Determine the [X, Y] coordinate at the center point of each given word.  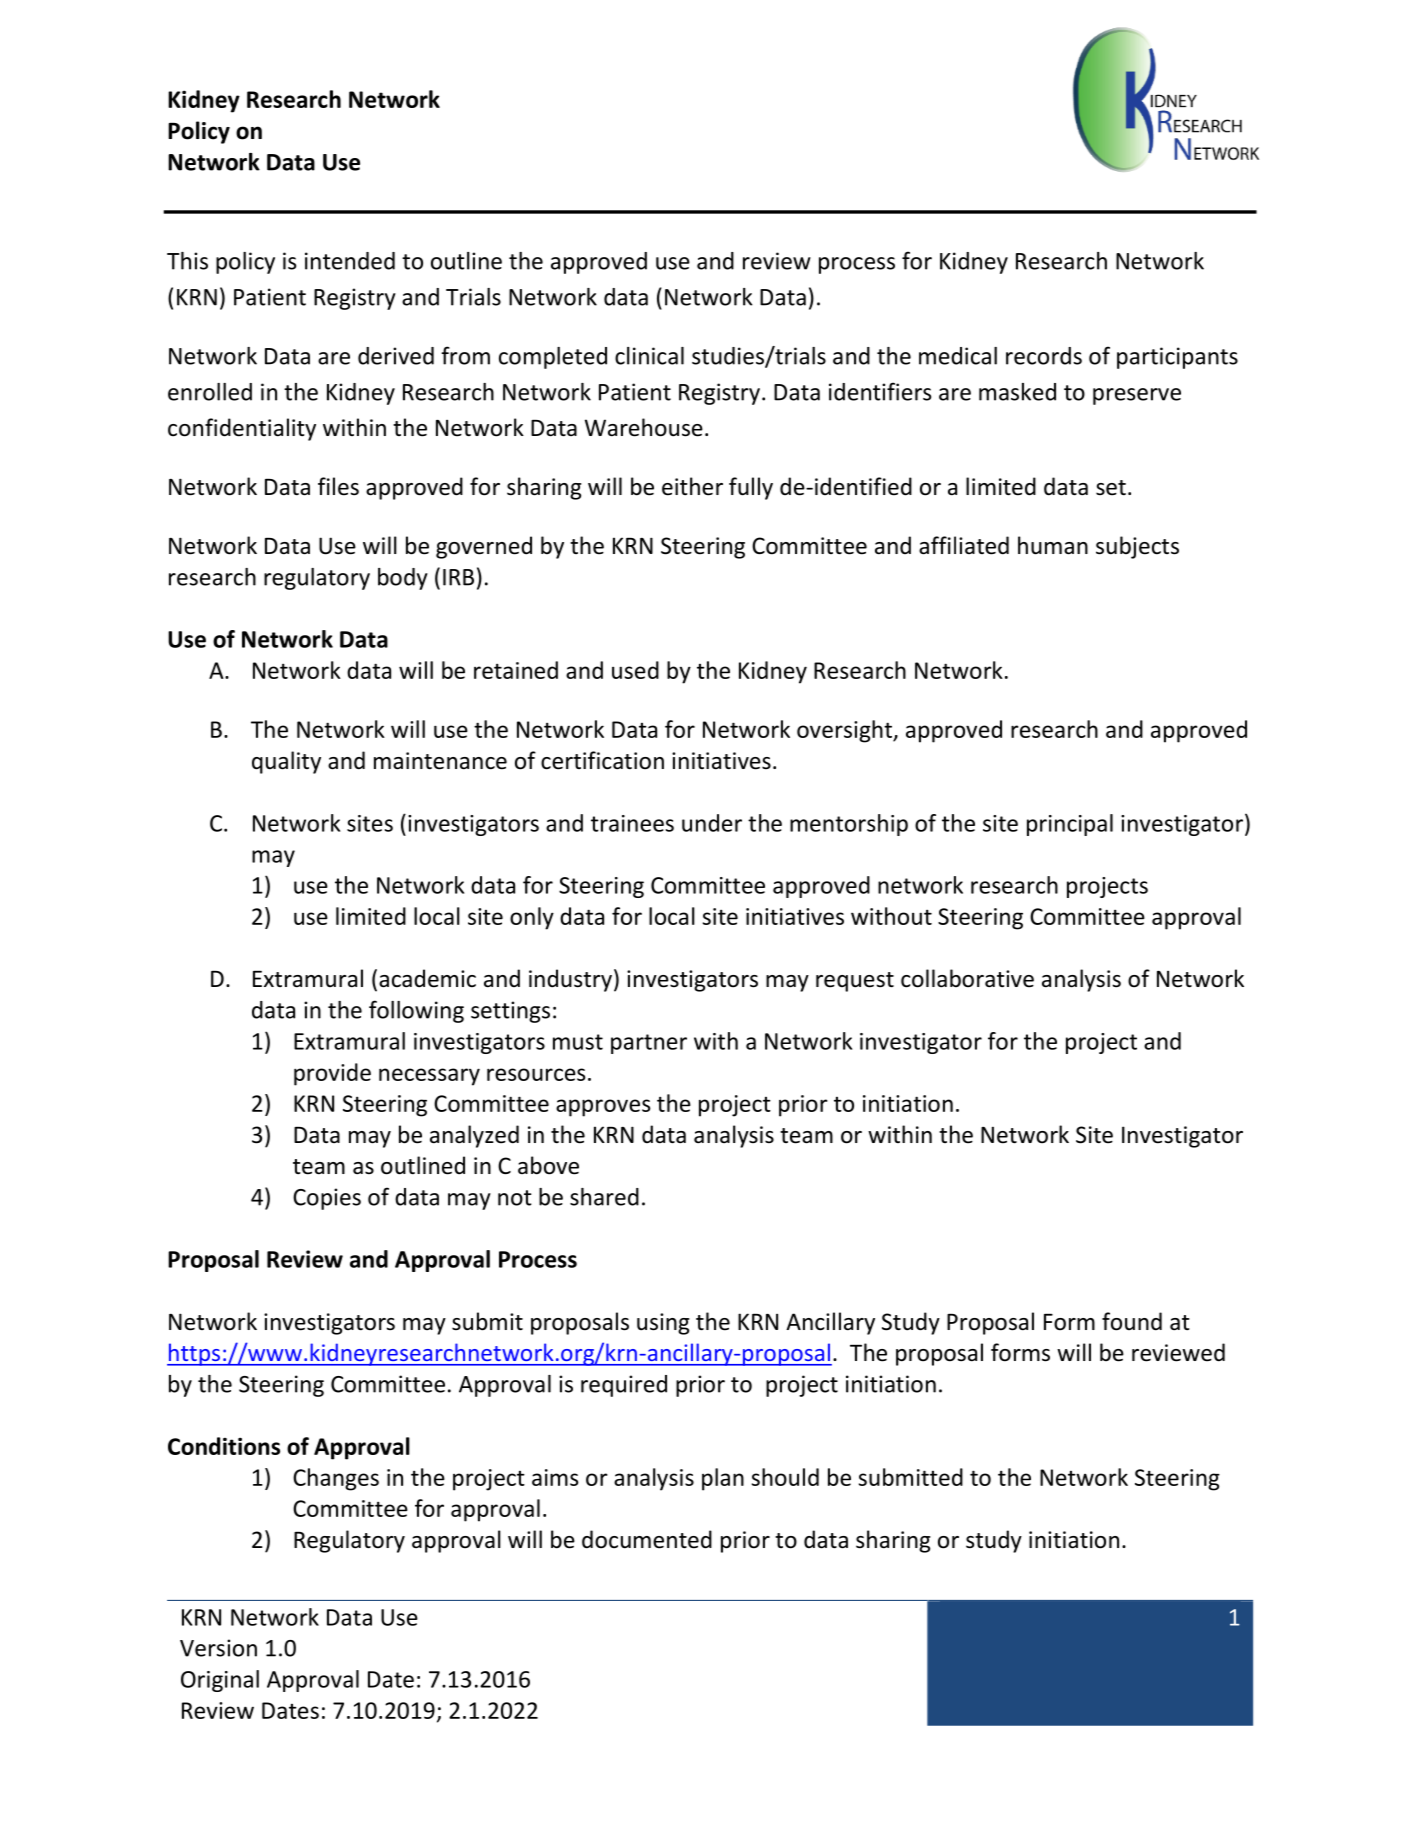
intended [350, 261]
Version [218, 1648]
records [1044, 356]
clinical [649, 356]
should [785, 1477]
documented [647, 1539]
